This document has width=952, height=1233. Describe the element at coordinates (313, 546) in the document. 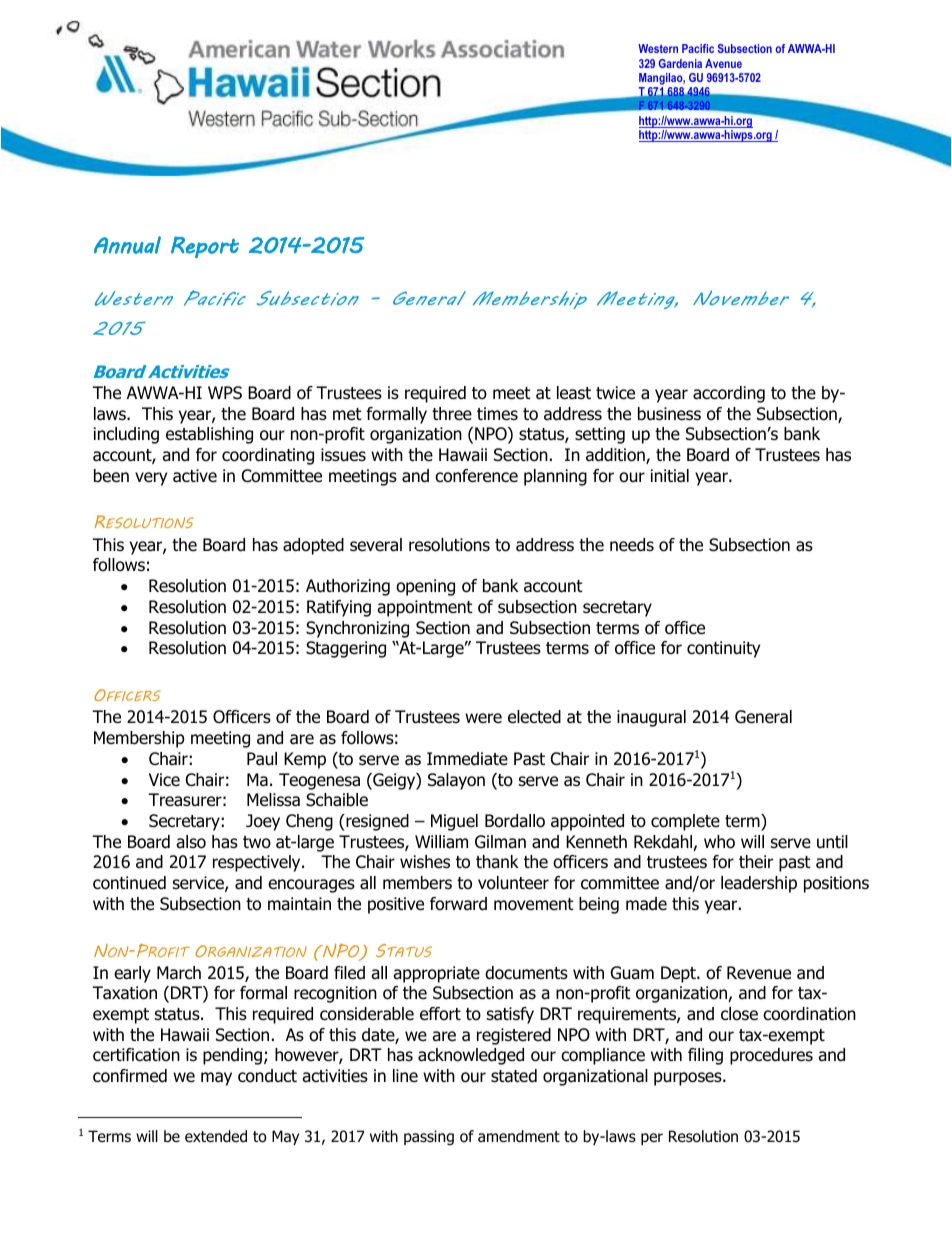

I see `adopted` at that location.
